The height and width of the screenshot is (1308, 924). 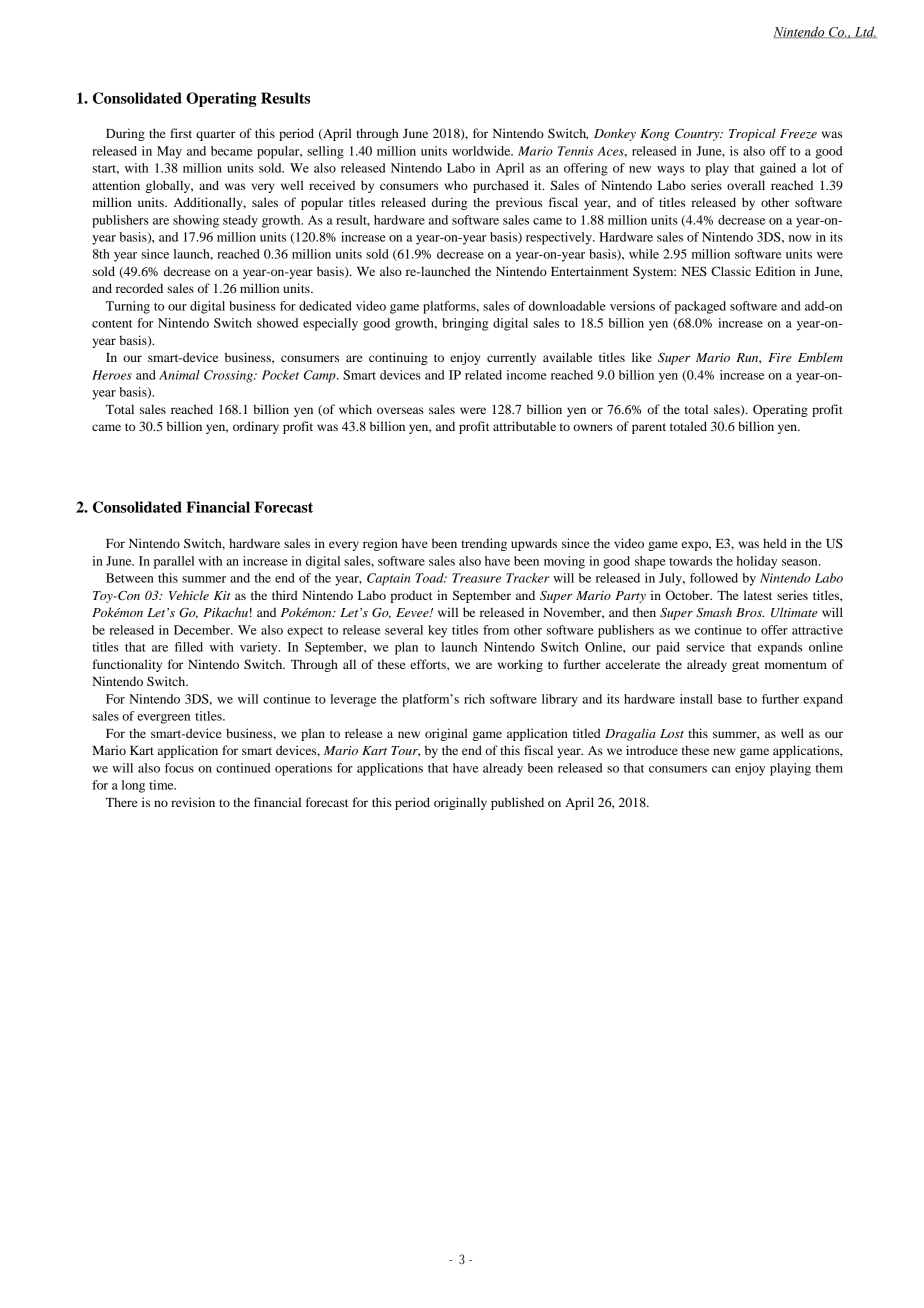 I want to click on can, so click(x=721, y=769).
